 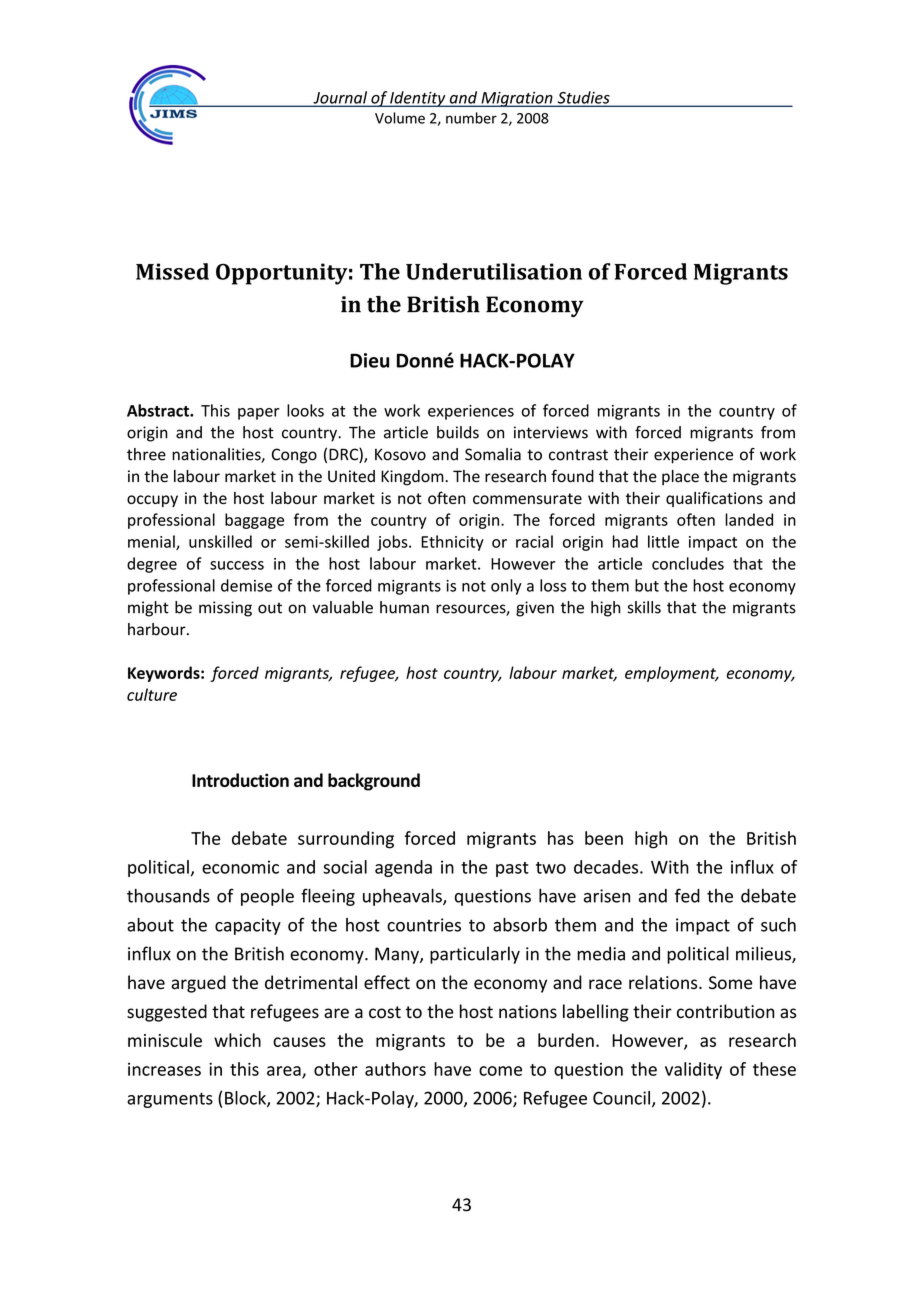 What do you see at coordinates (471, 118) in the document?
I see `number` at bounding box center [471, 118].
